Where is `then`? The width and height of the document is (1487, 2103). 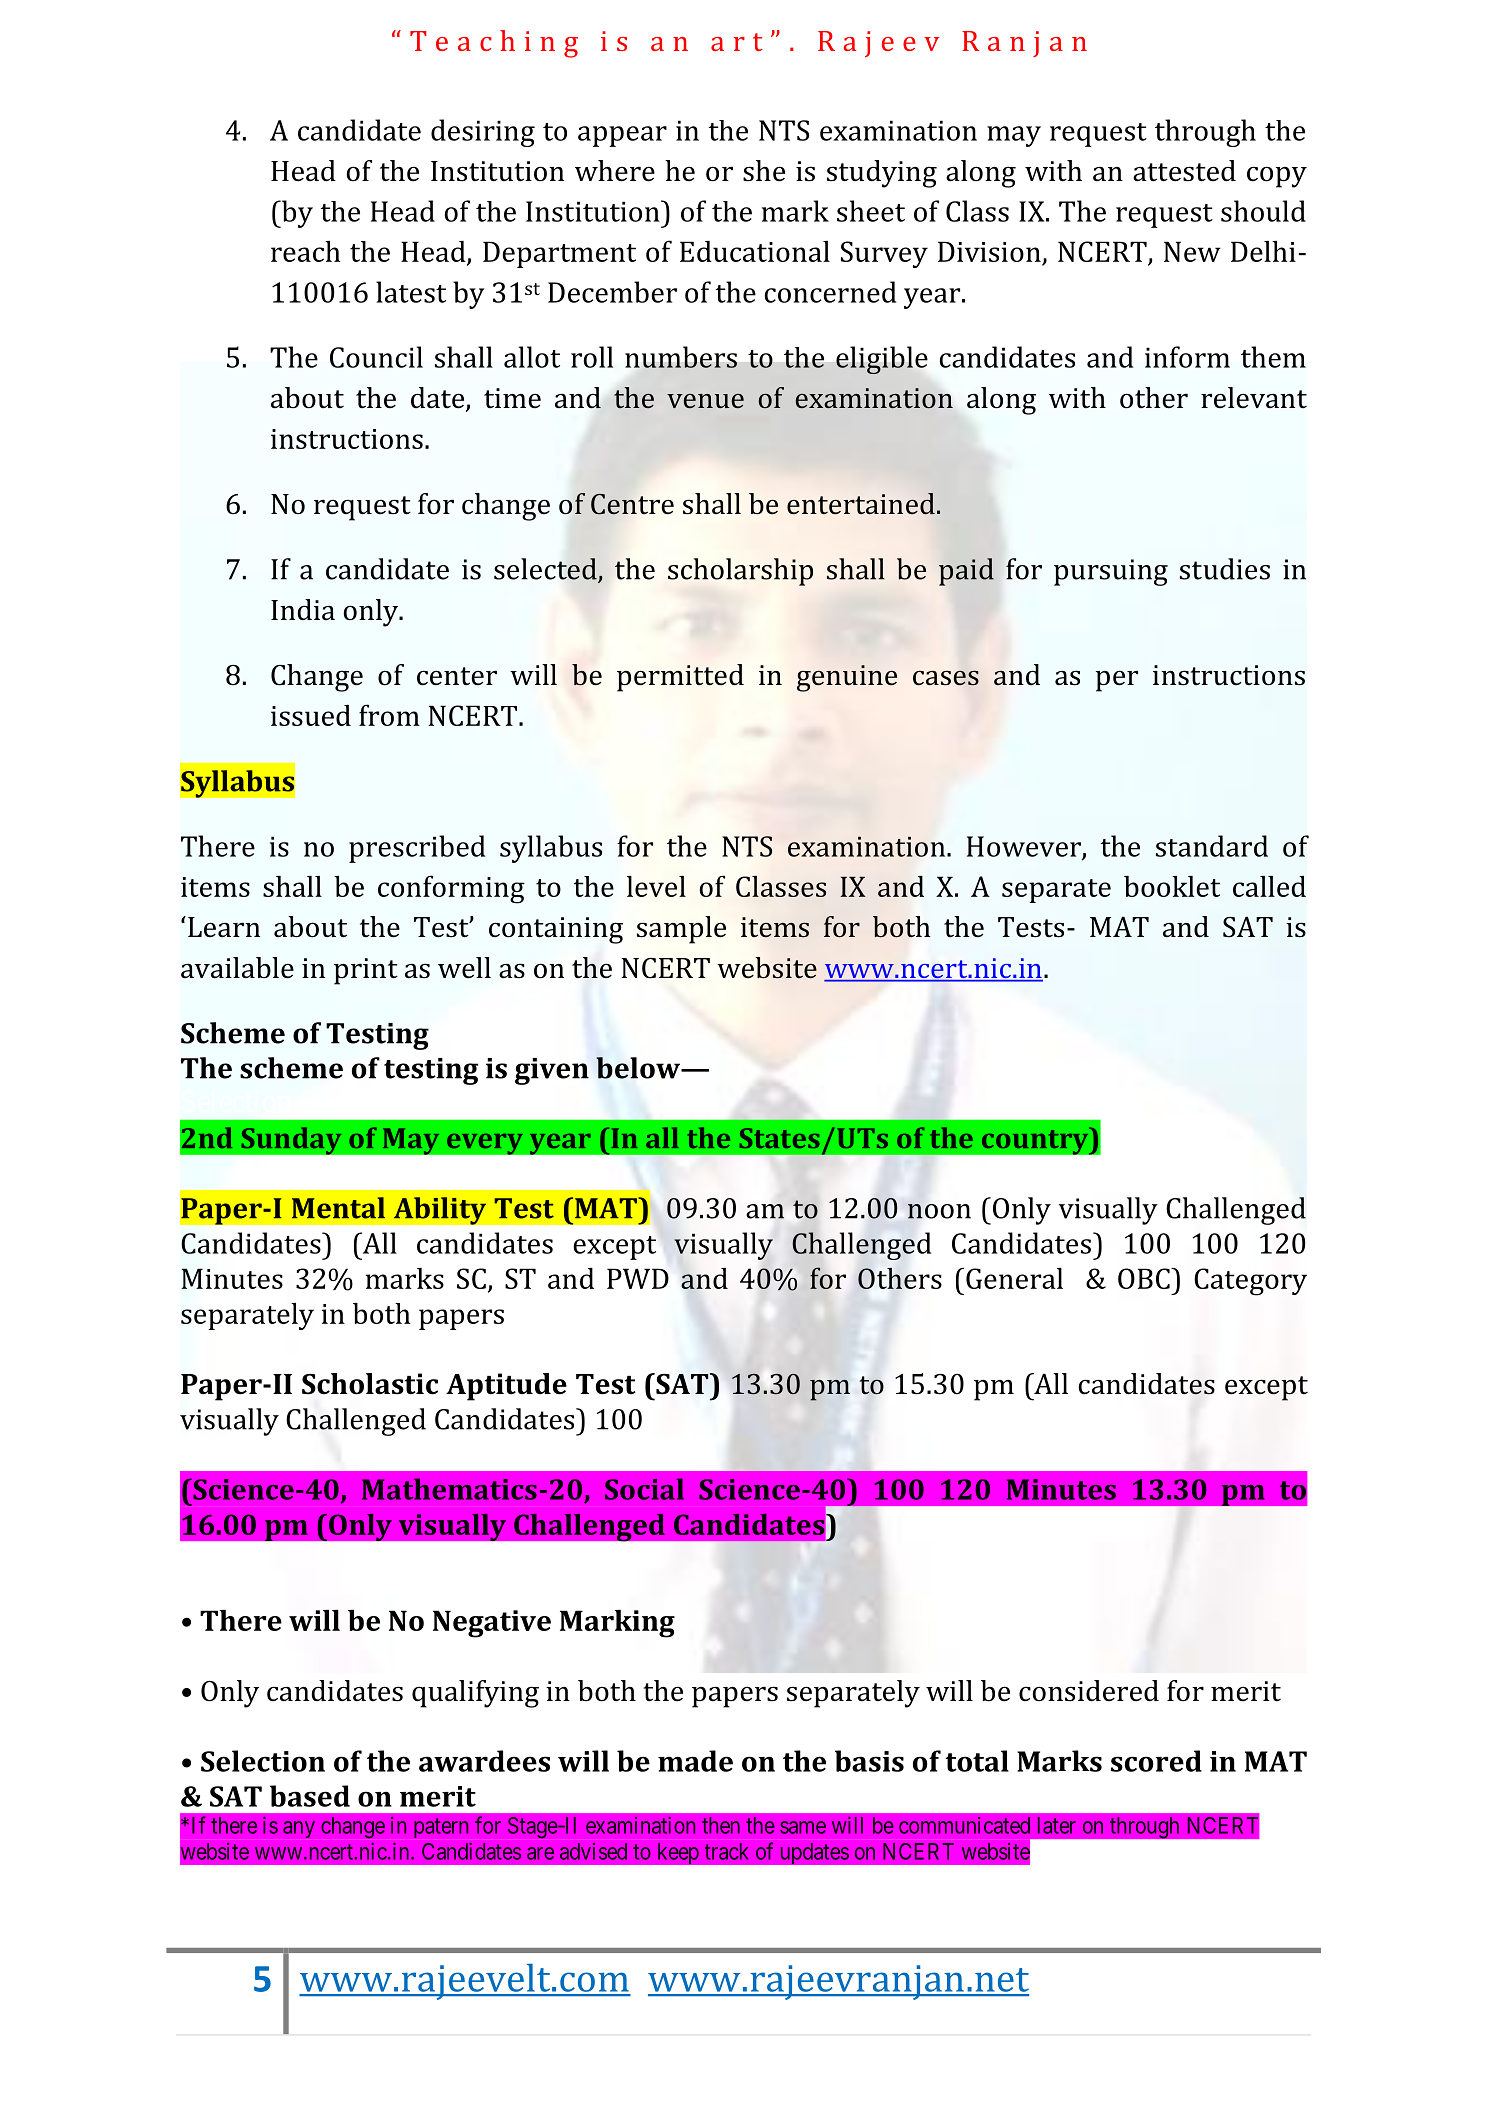
then is located at coordinates (721, 1825).
